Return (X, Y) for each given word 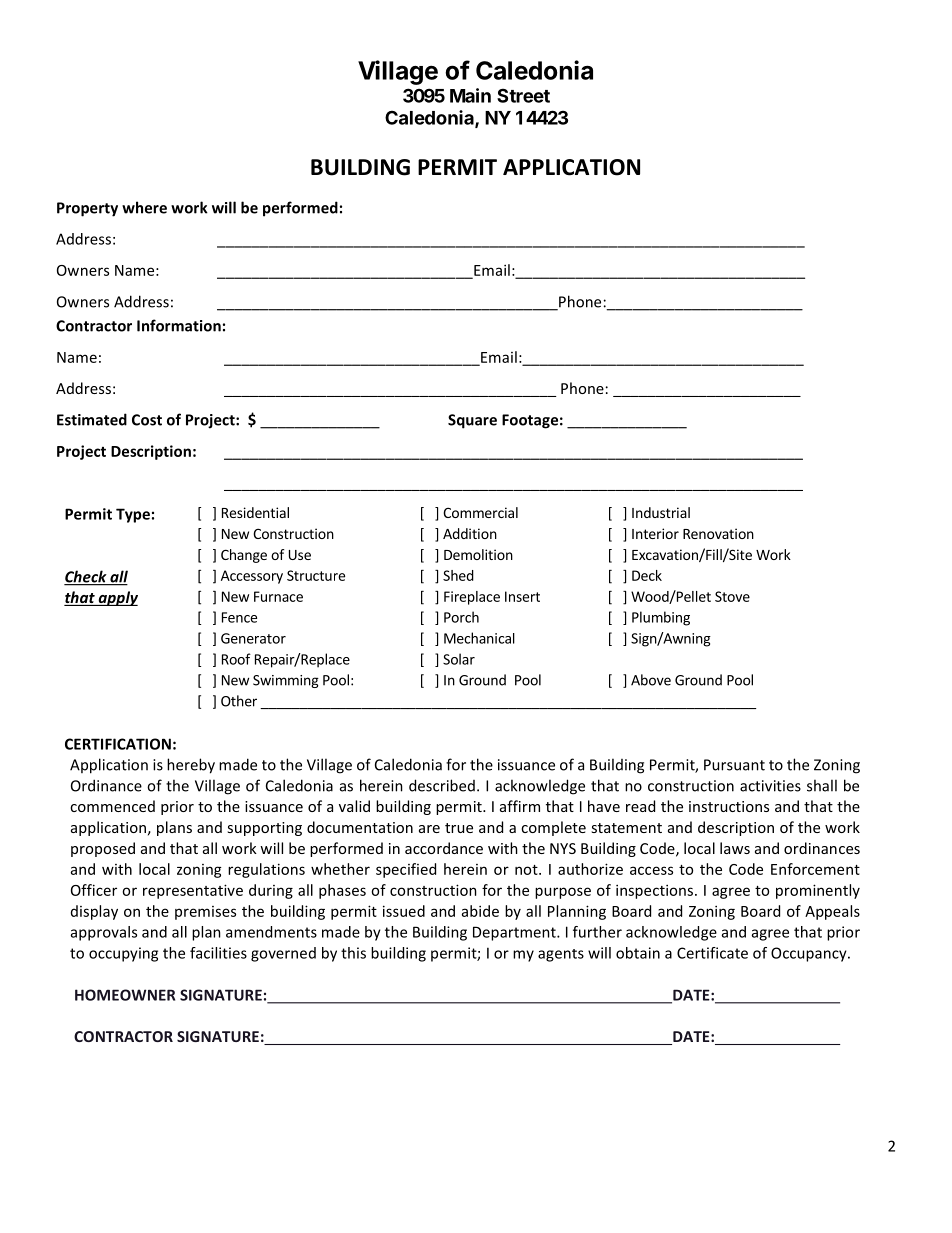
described (442, 785)
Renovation (718, 533)
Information (179, 325)
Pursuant (734, 765)
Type (133, 515)
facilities (218, 953)
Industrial (661, 512)
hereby (191, 766)
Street (523, 95)
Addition (470, 533)
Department (515, 933)
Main (470, 95)
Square (472, 421)
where (144, 207)
